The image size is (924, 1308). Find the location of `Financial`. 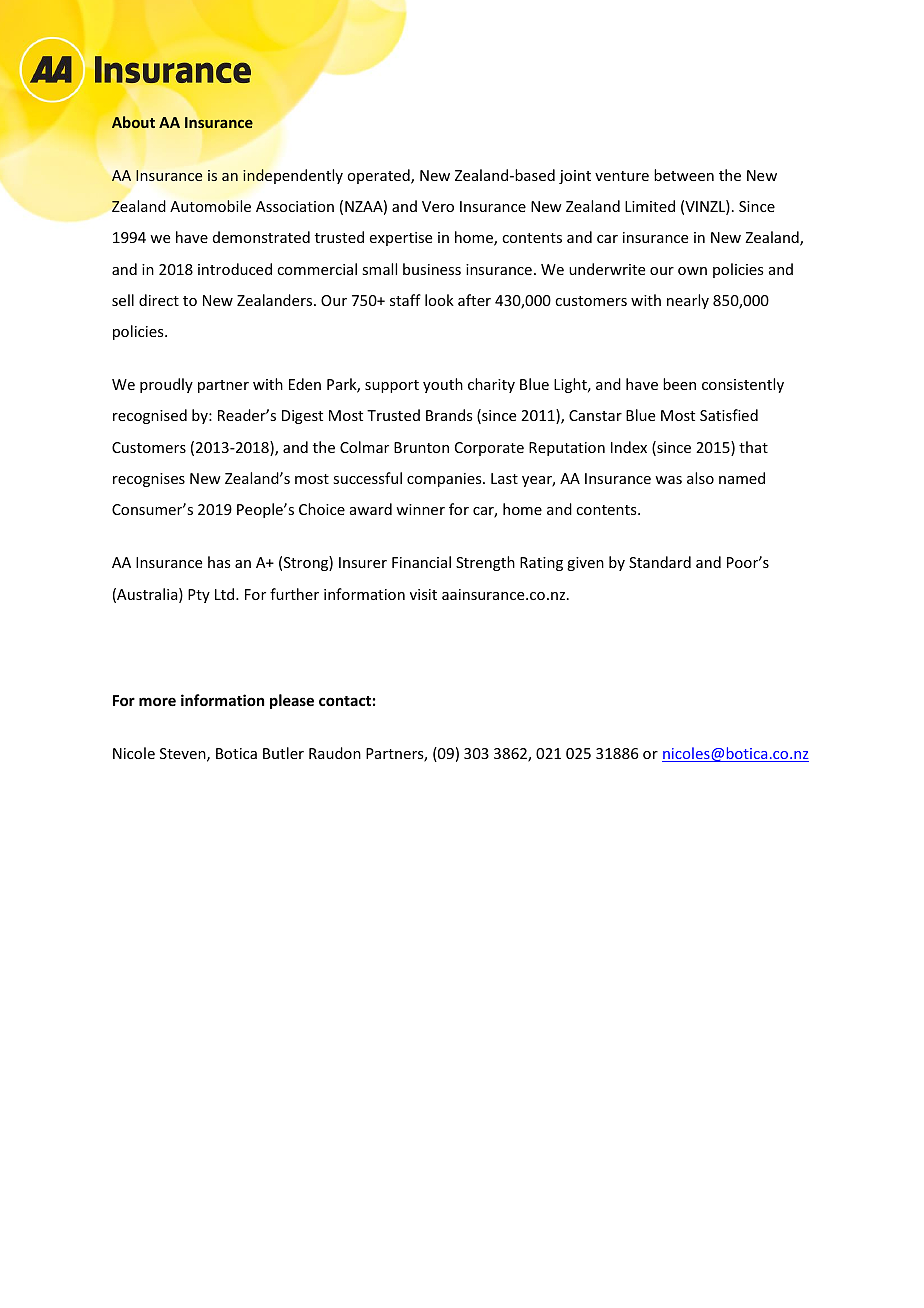

Financial is located at coordinates (421, 562).
